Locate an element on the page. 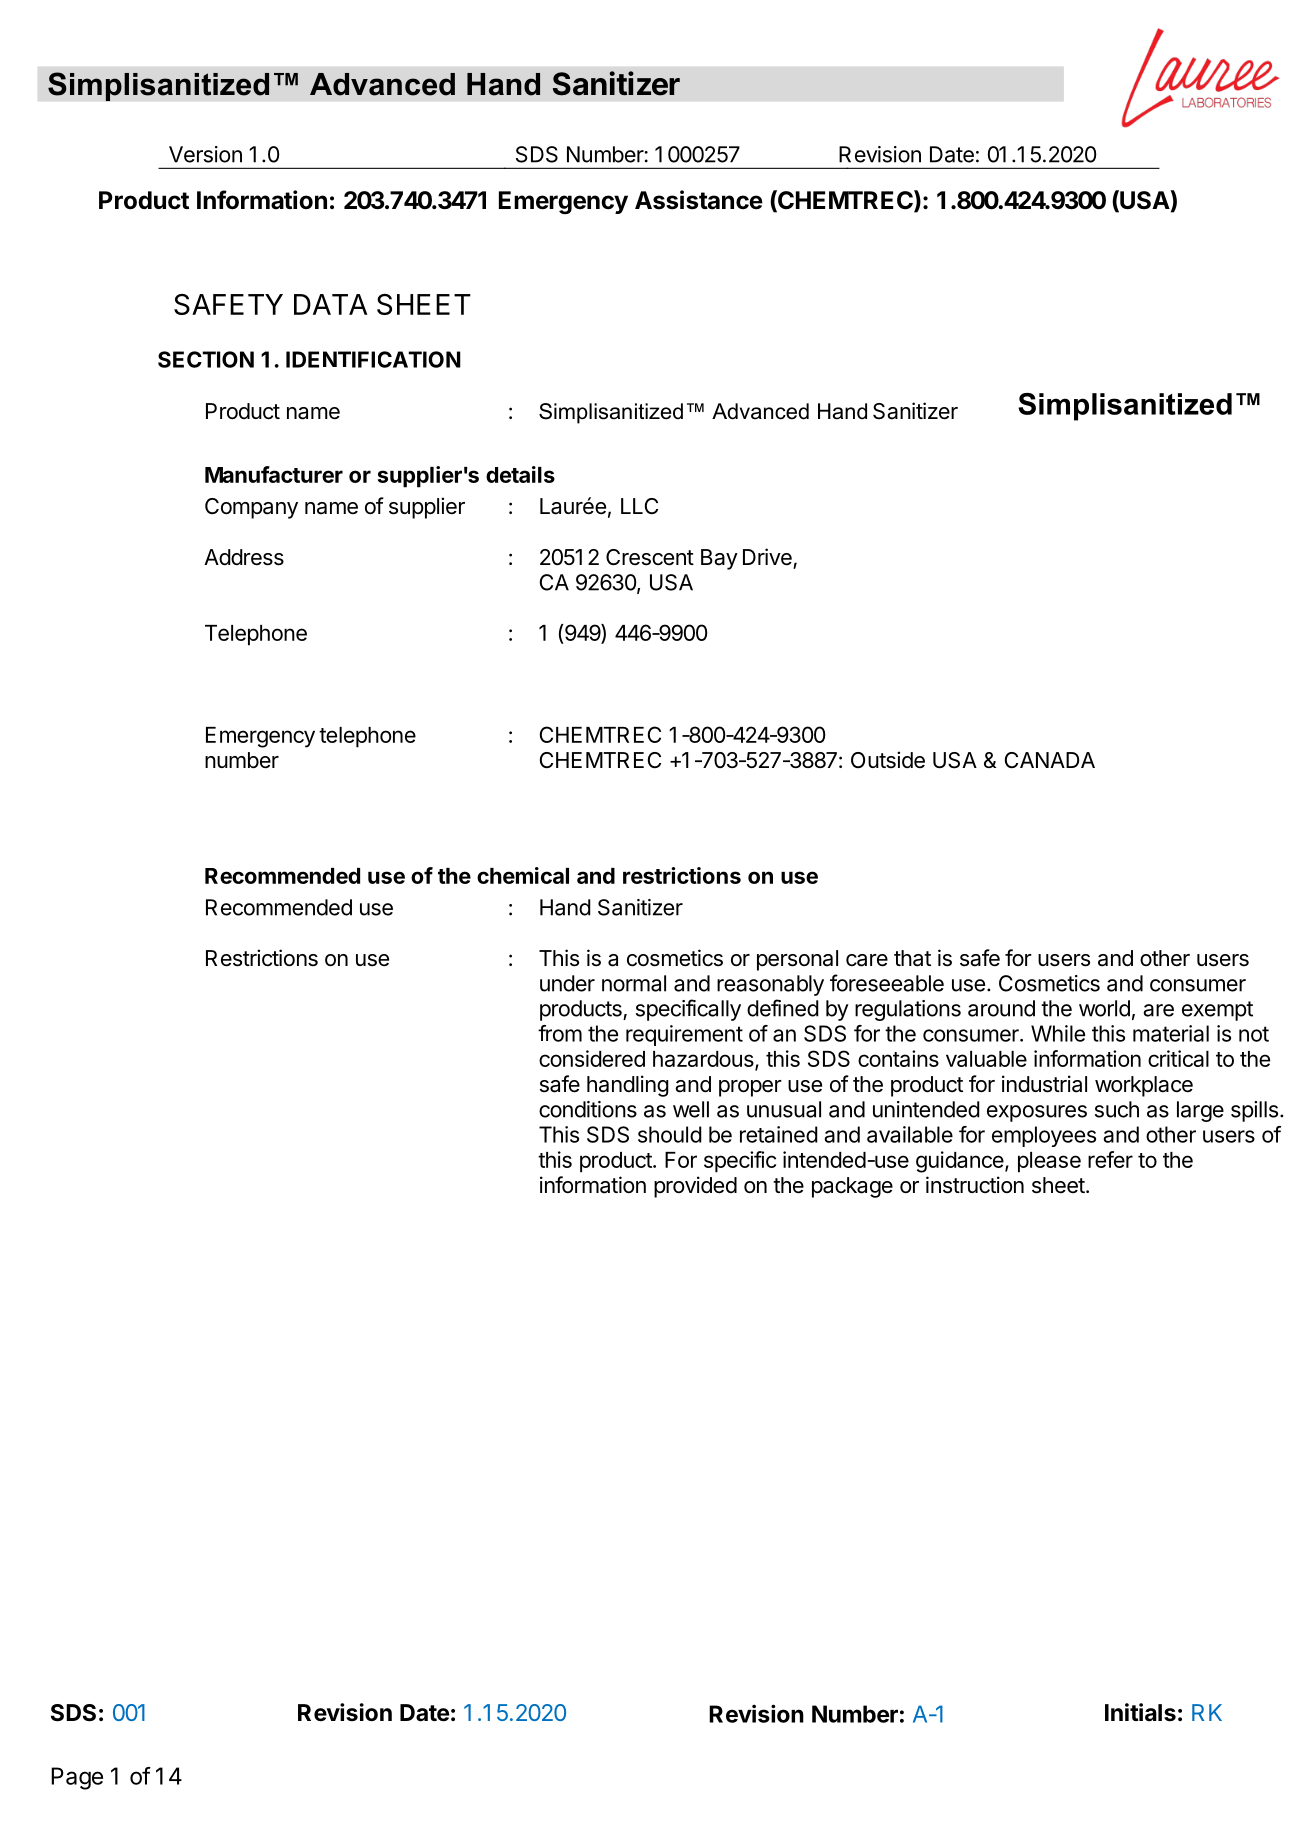 This page has height=1848, width=1307. Version is located at coordinates (205, 154).
